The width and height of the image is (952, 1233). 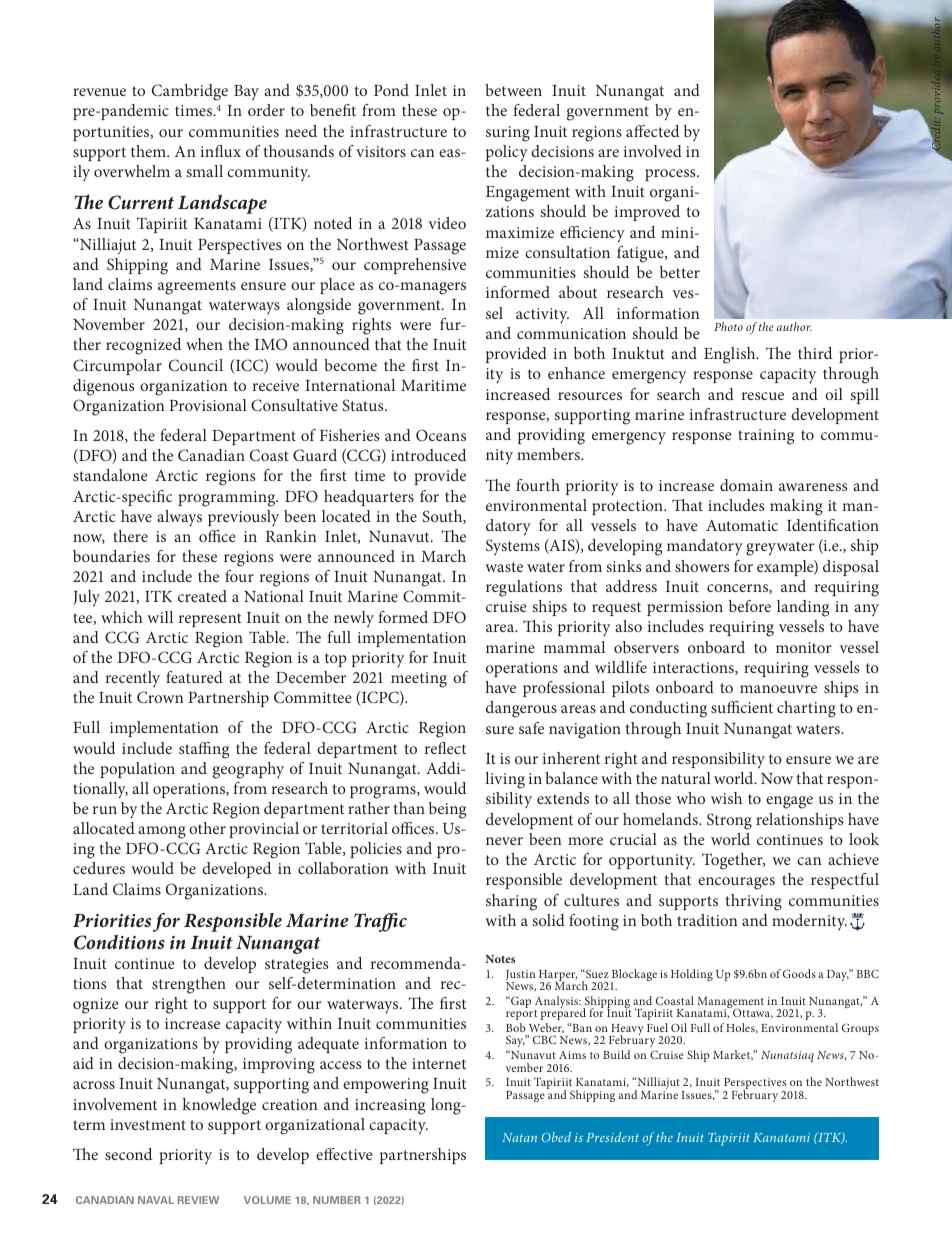 I want to click on Natan, so click(x=519, y=1137).
